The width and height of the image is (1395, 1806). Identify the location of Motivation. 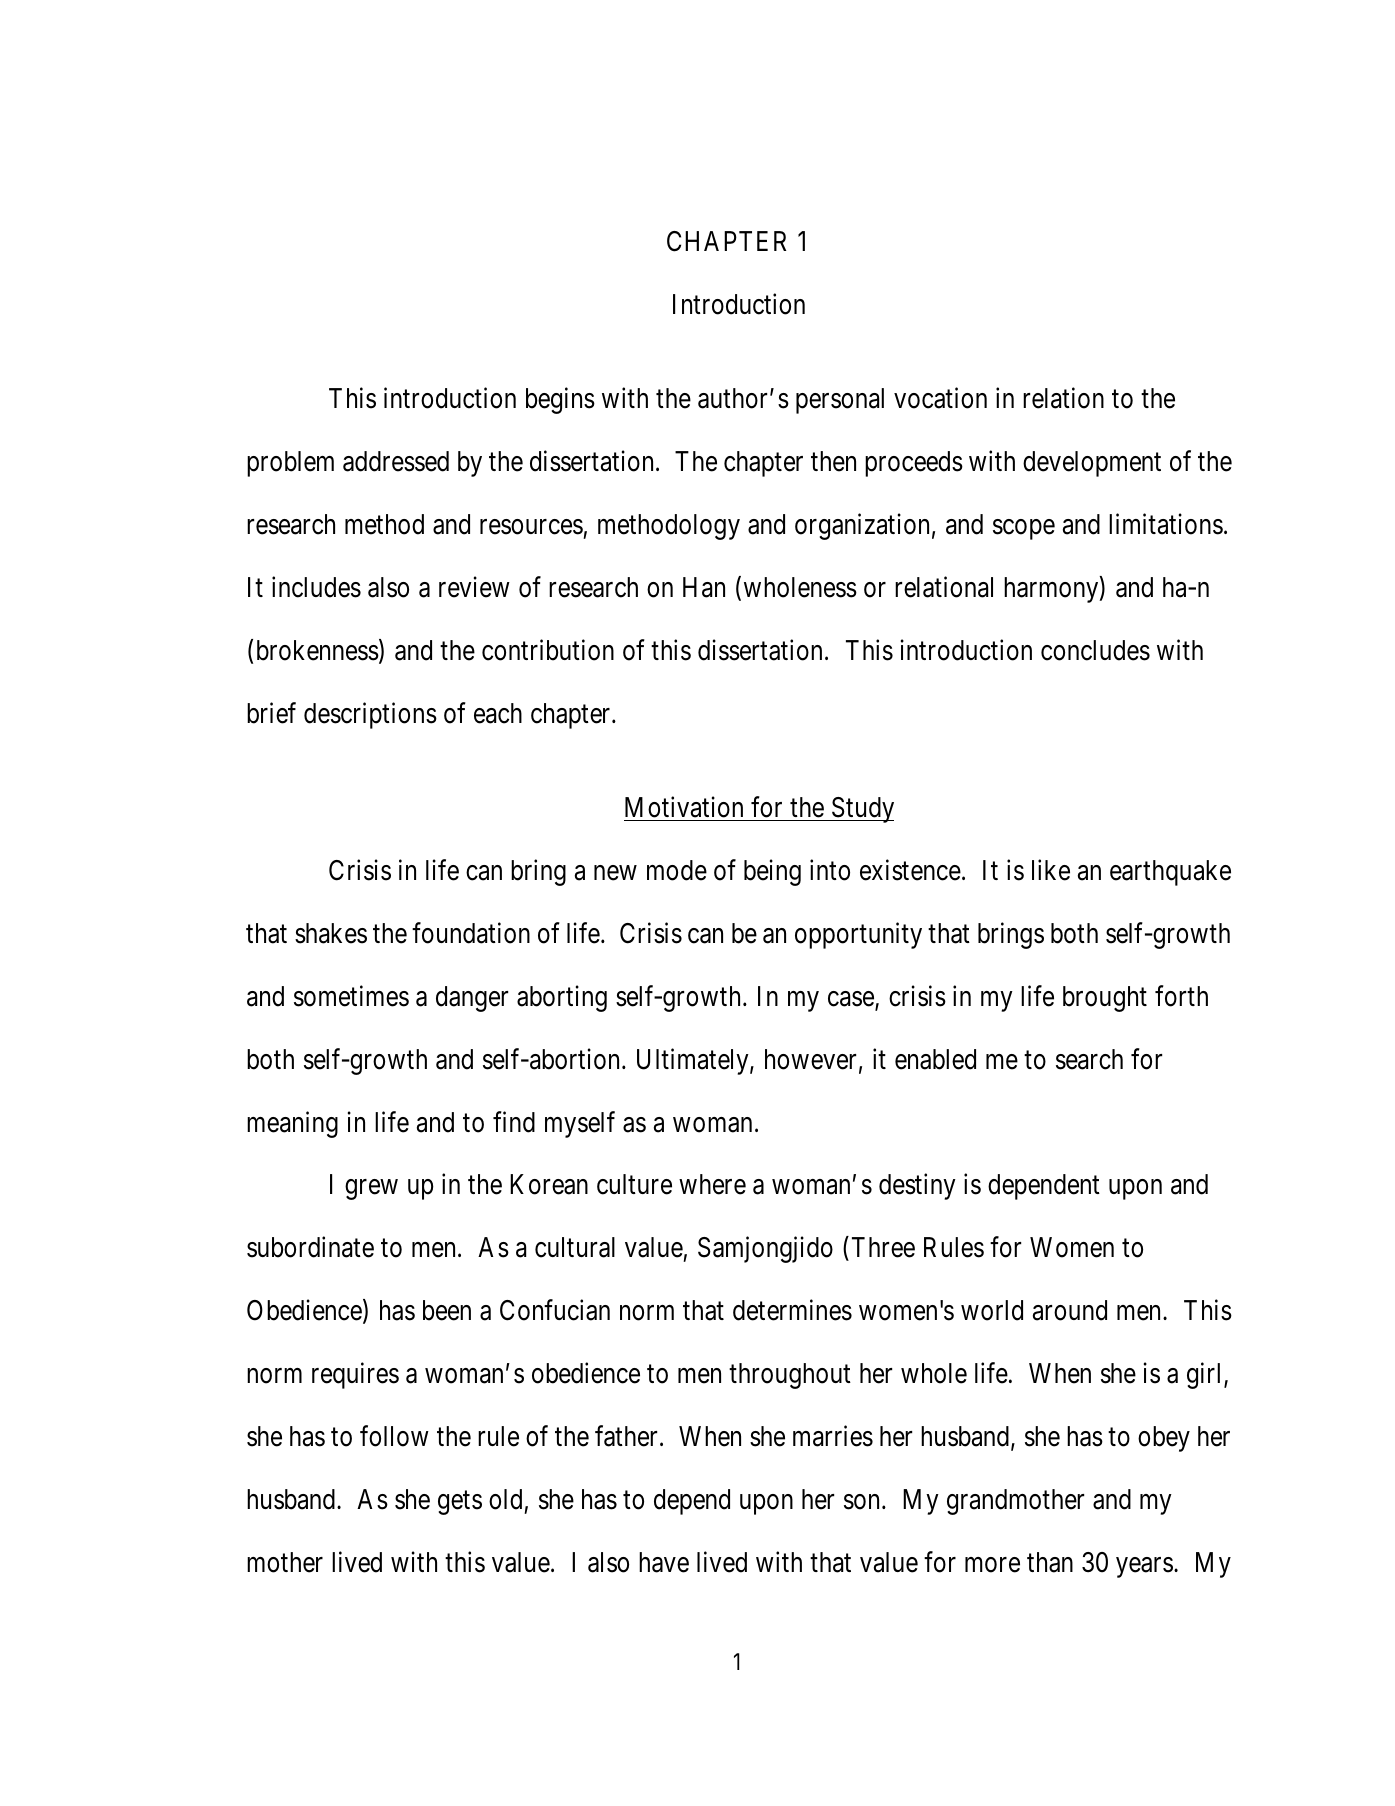
(684, 807).
